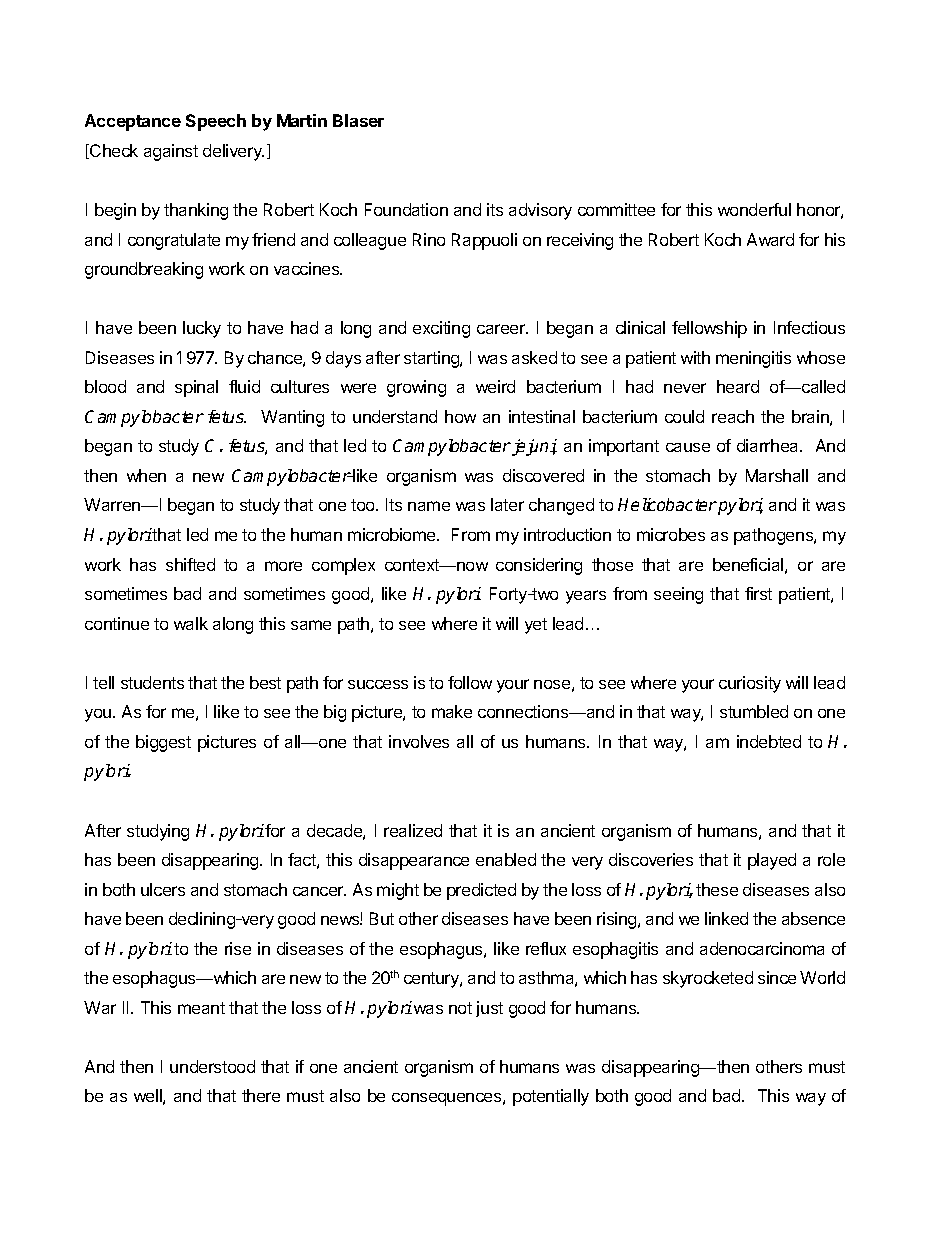  Describe the element at coordinates (754, 209) in the image. I see `wonderful` at that location.
